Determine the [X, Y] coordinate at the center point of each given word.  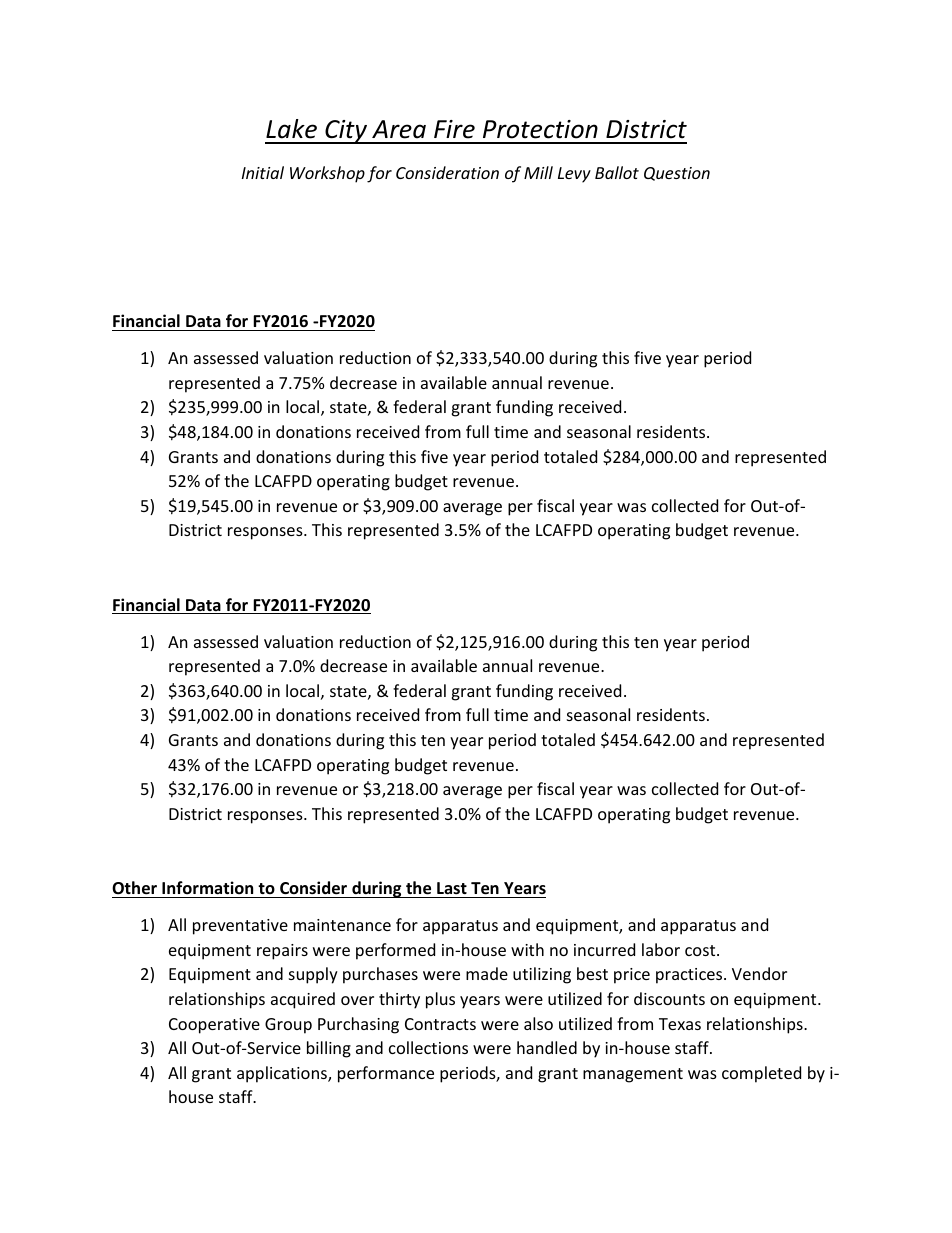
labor [661, 949]
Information [207, 888]
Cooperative [214, 1026]
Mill [538, 172]
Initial [263, 172]
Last [452, 888]
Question [677, 174]
